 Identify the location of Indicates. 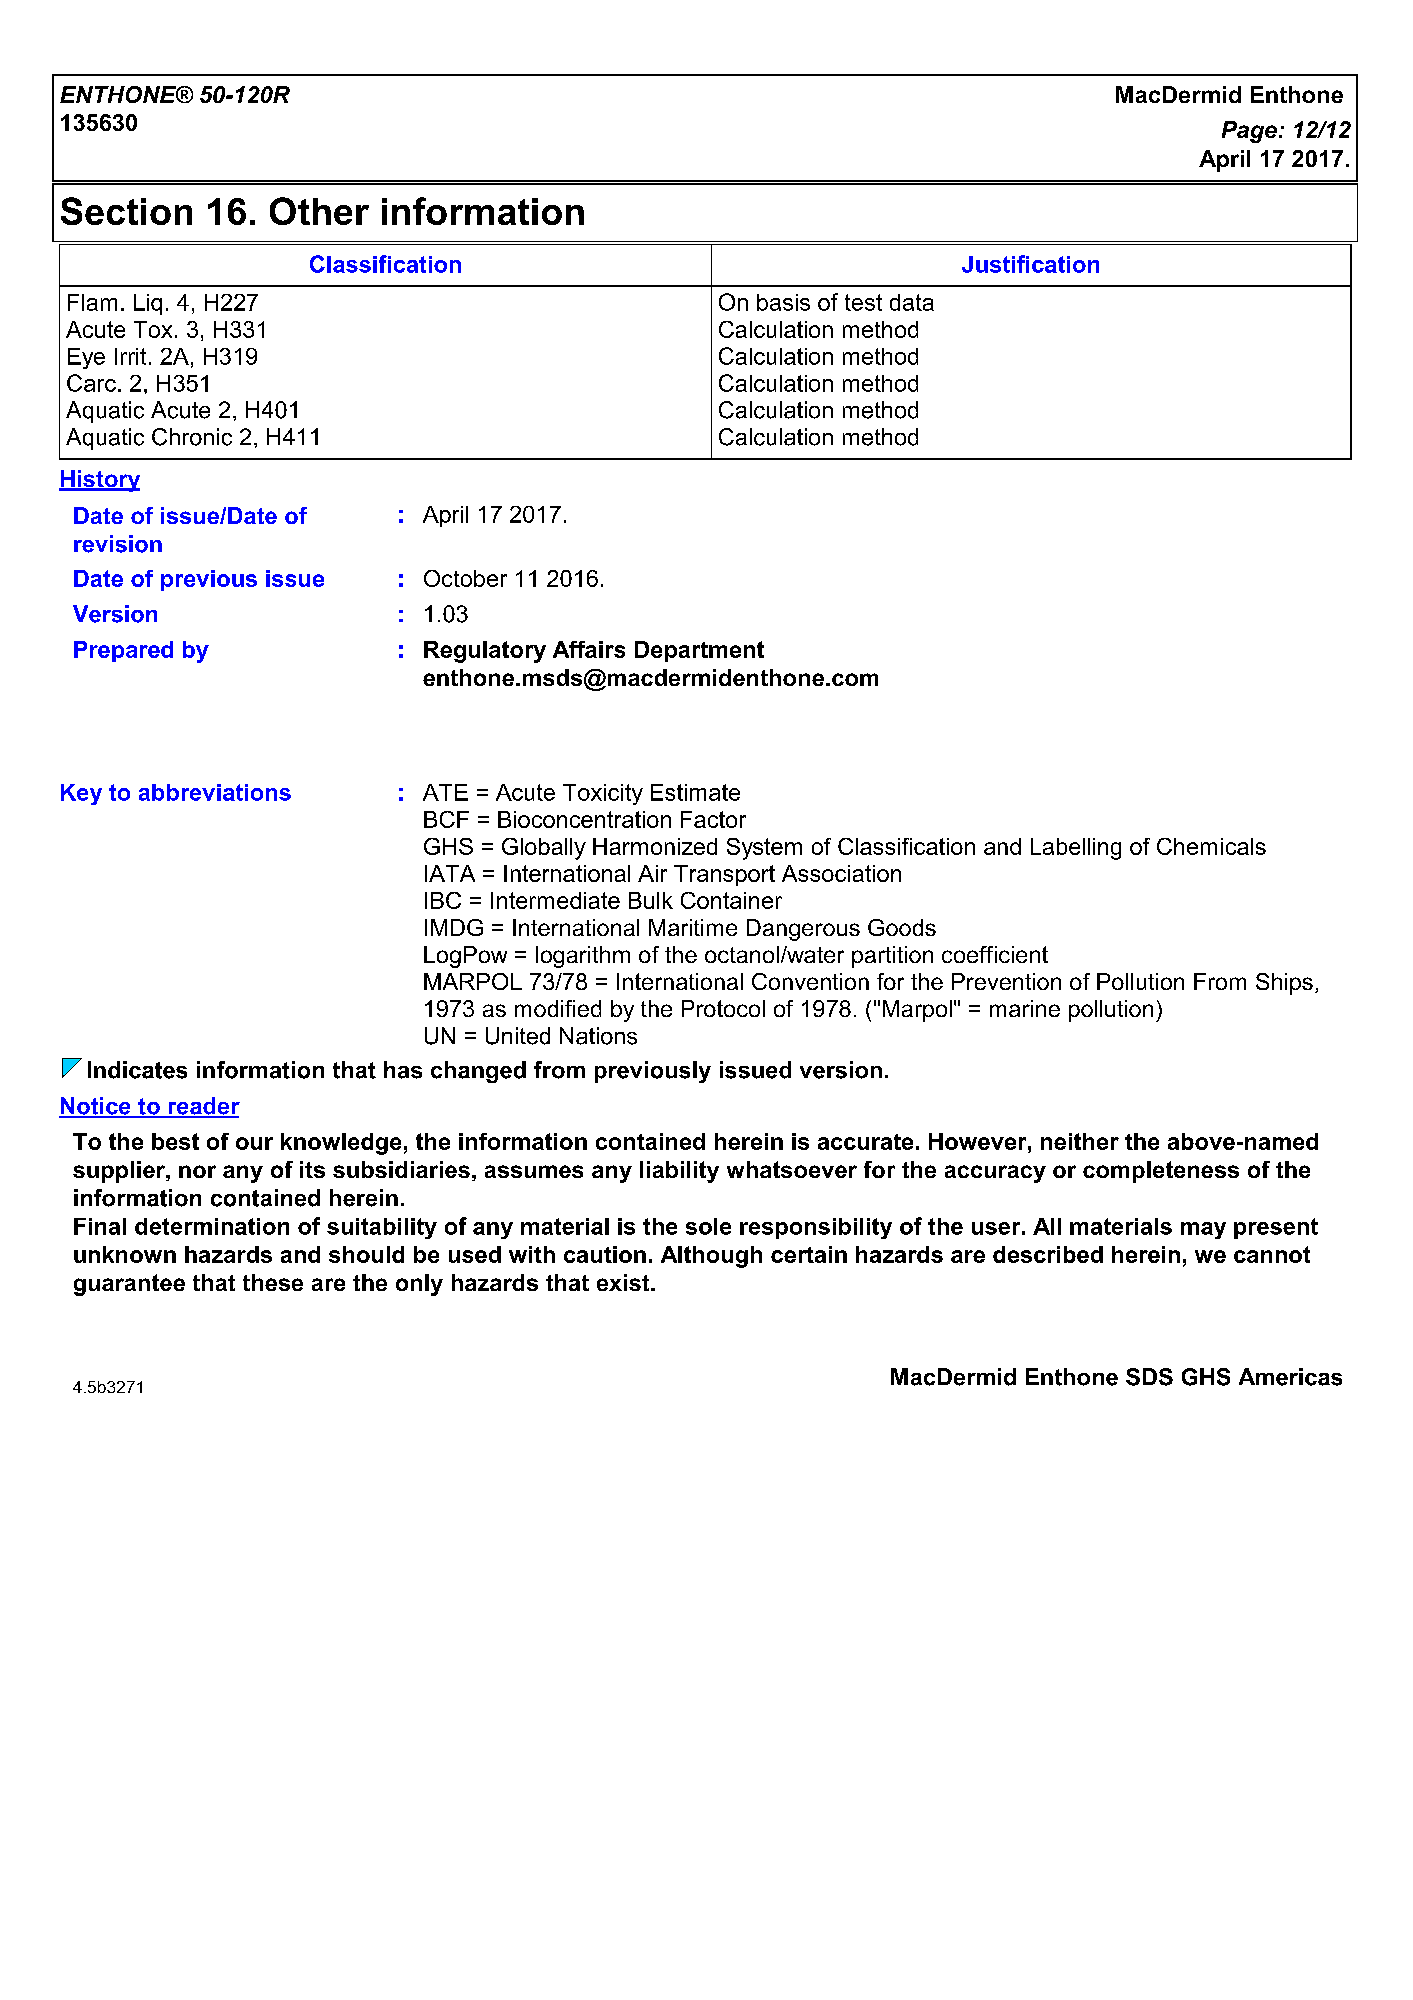
(137, 1070).
